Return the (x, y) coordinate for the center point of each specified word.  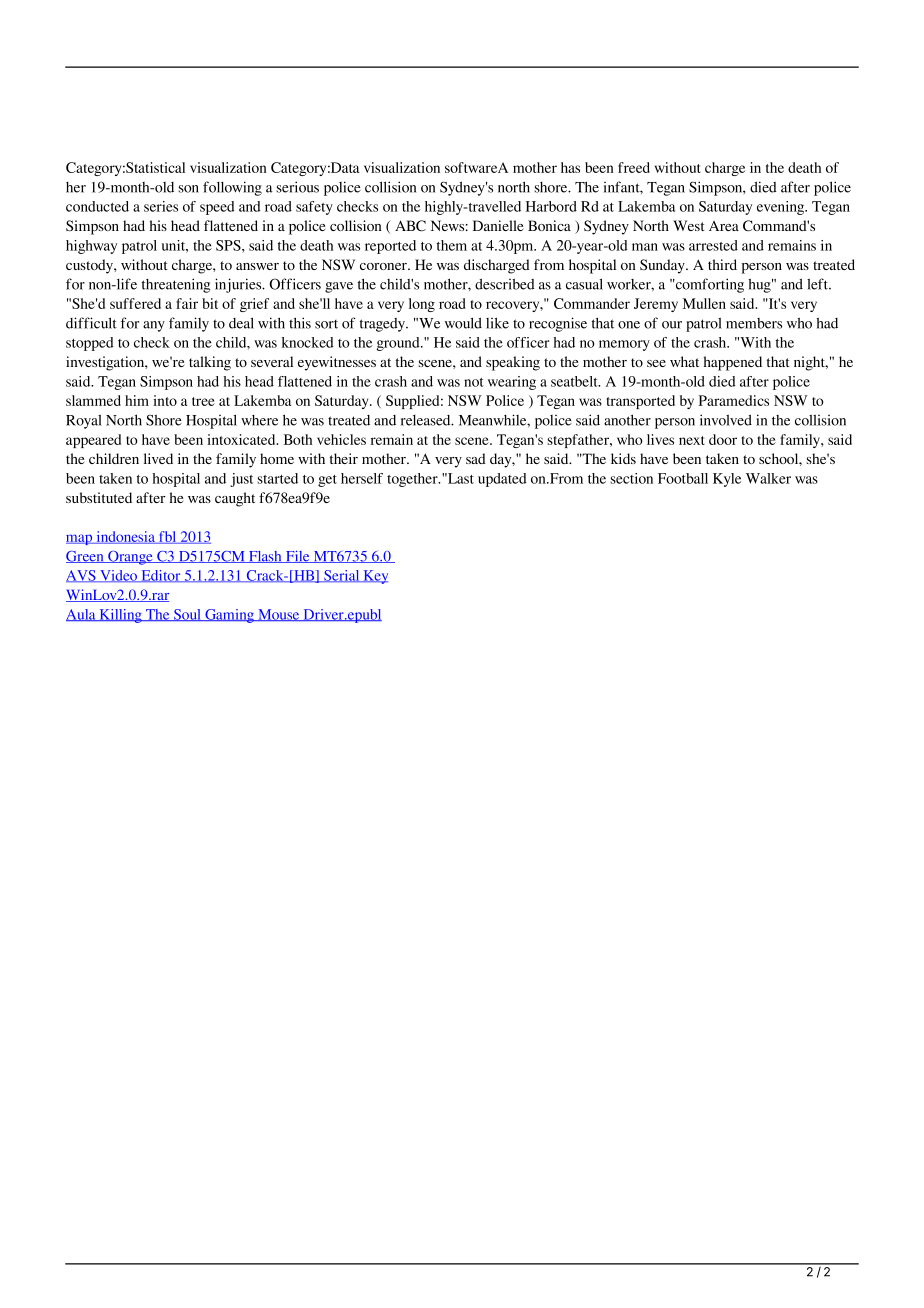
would (463, 323)
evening (782, 208)
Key (374, 577)
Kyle (727, 480)
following (232, 188)
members (754, 323)
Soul (187, 615)
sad (476, 458)
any (154, 326)
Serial (342, 576)
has (570, 167)
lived (158, 458)
